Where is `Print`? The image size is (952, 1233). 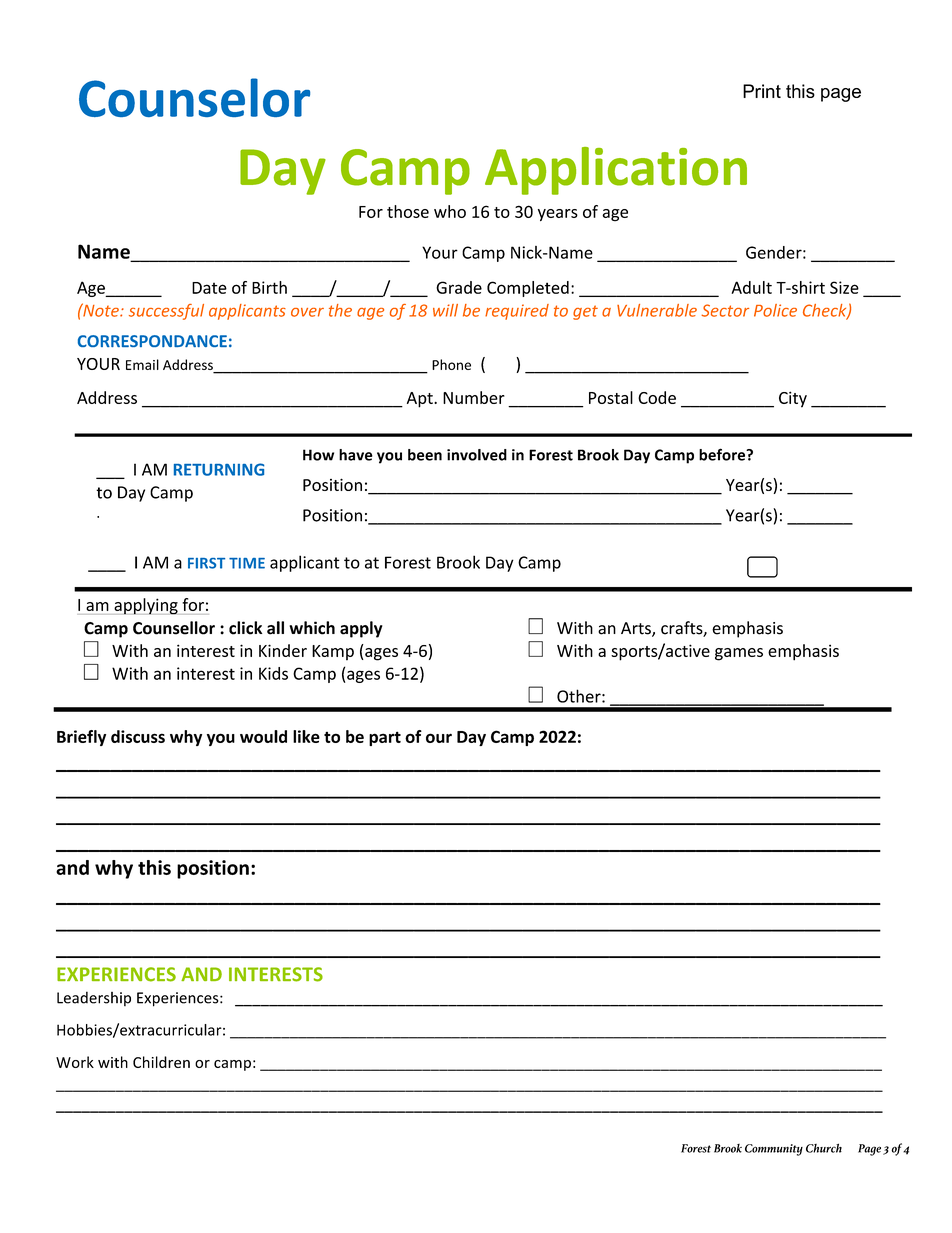
Print is located at coordinates (762, 91).
